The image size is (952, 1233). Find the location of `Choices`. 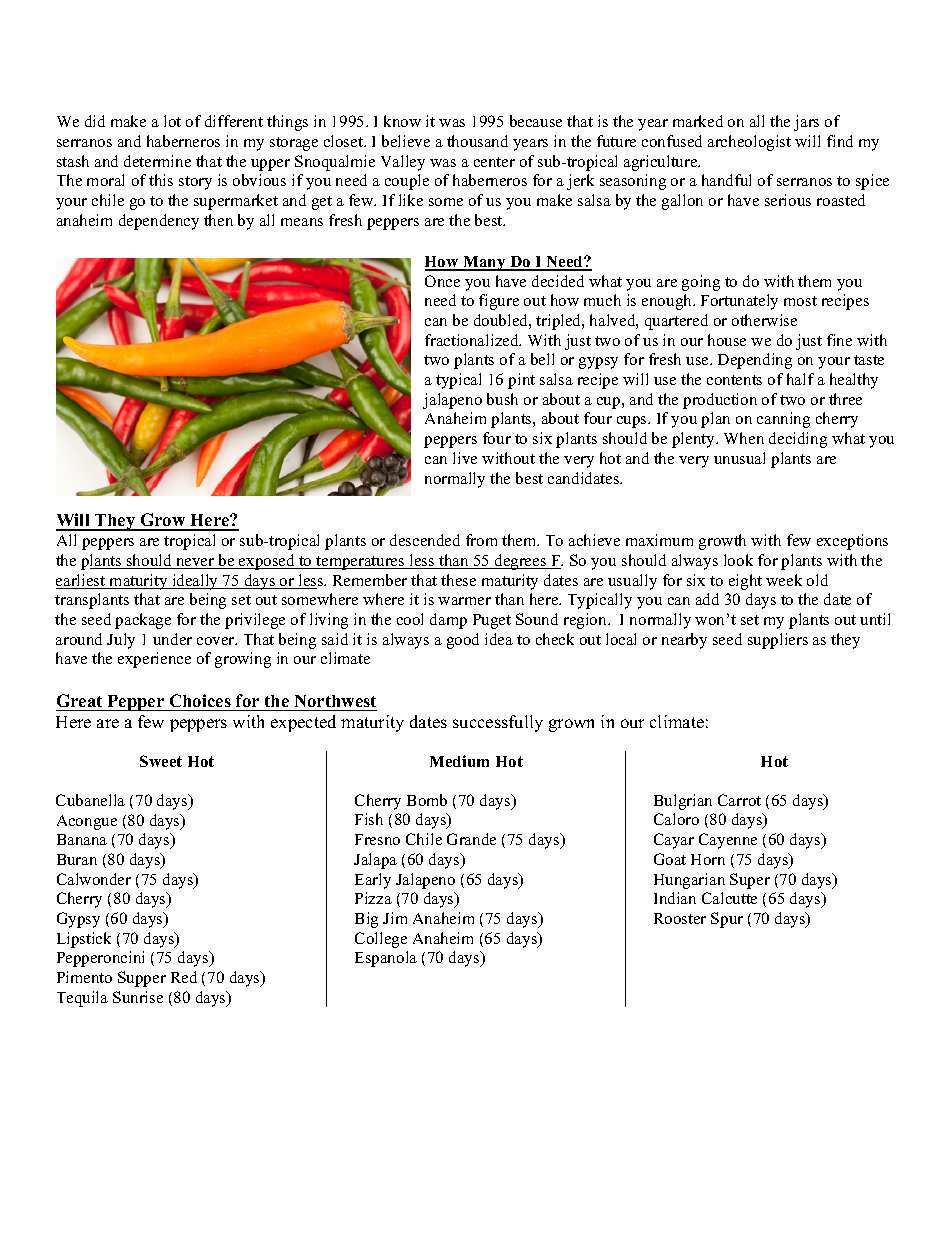

Choices is located at coordinates (200, 700).
